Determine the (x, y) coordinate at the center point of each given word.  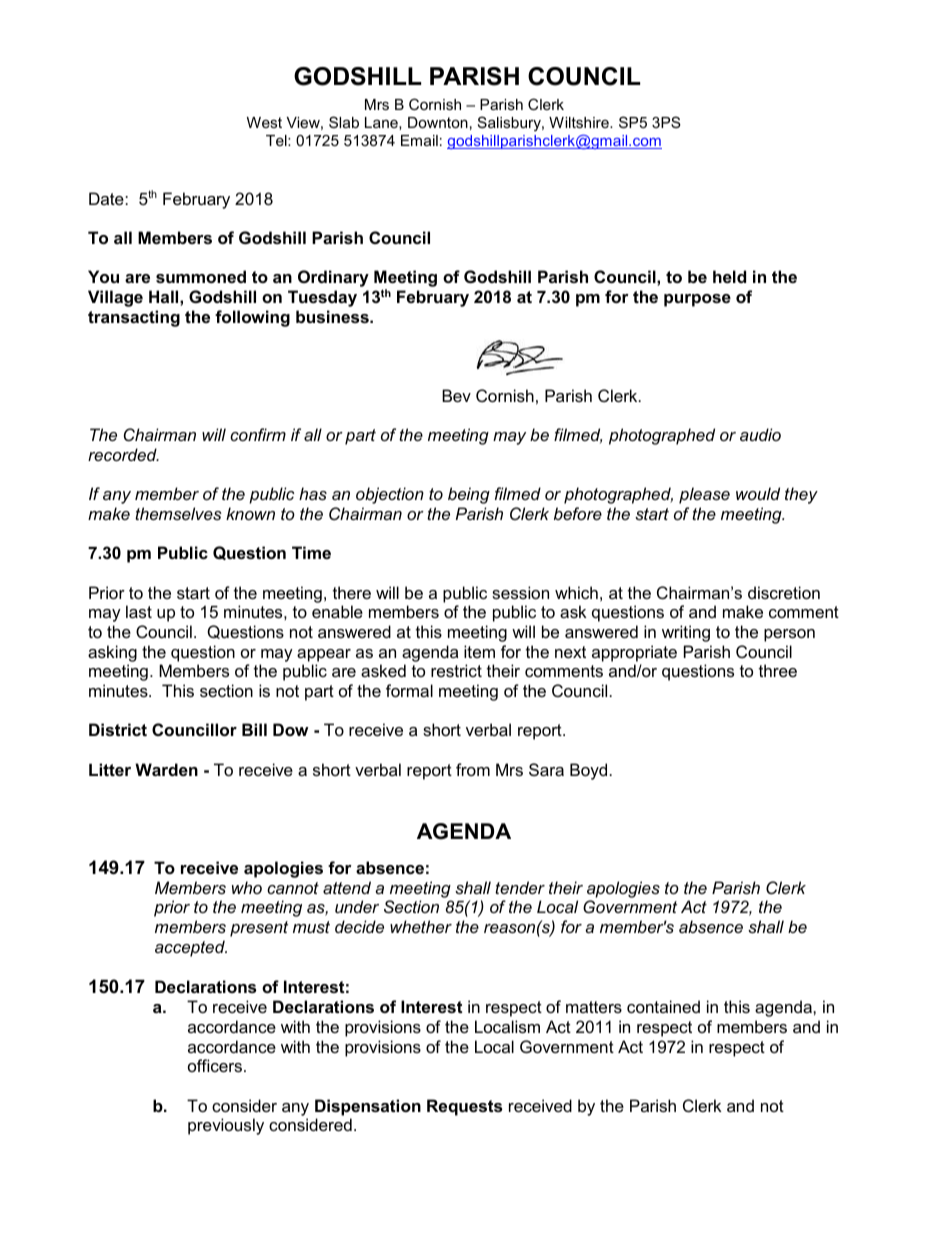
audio (760, 434)
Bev (456, 395)
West (264, 122)
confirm (258, 434)
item (479, 651)
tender (520, 887)
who (247, 887)
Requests (464, 1107)
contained (663, 1006)
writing (686, 633)
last (139, 611)
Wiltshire (580, 122)
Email (419, 140)
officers (215, 1065)
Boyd (588, 771)
